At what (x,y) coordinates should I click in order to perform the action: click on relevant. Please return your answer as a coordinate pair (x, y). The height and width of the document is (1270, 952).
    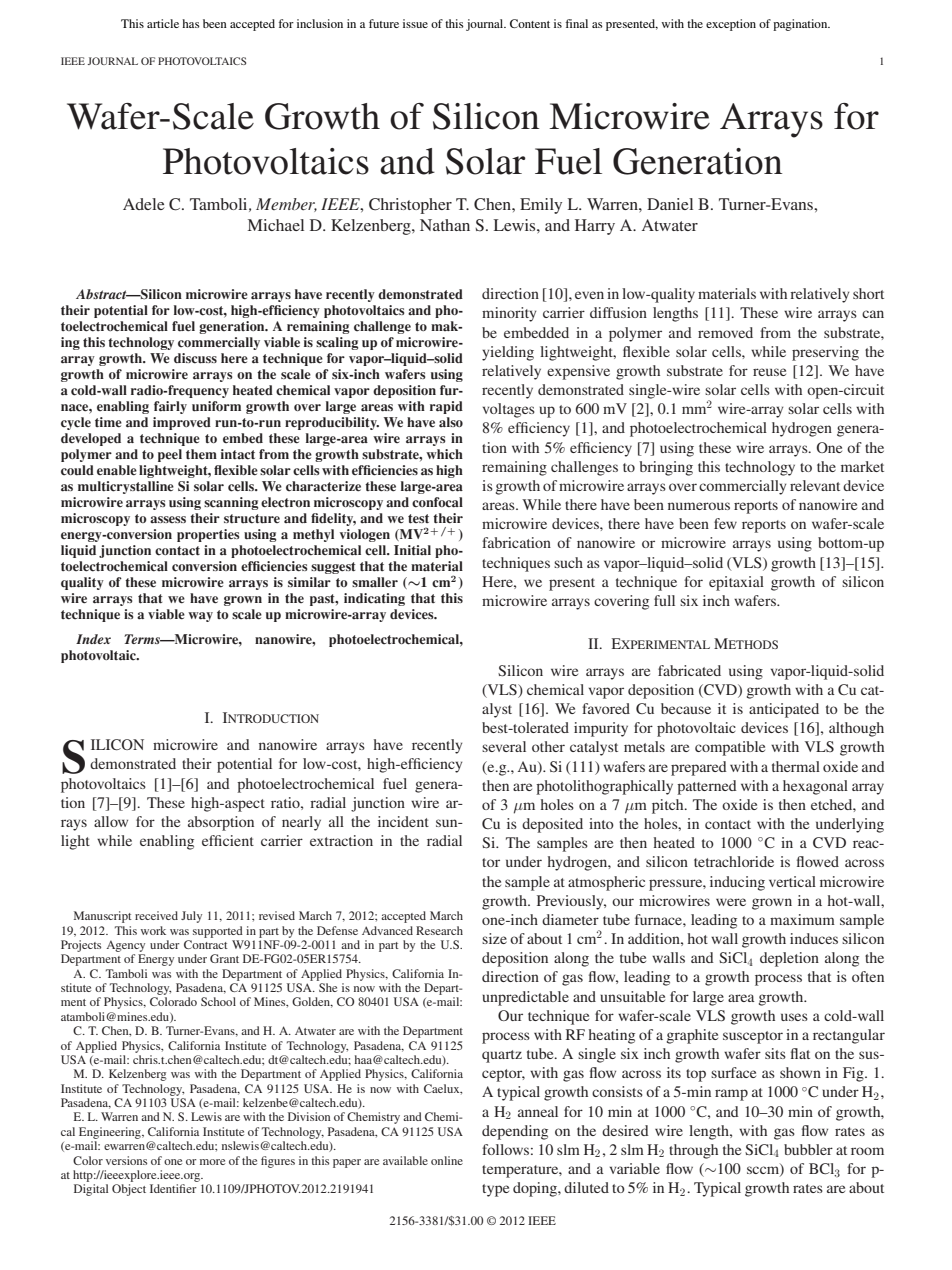
    Looking at the image, I should click on (815, 485).
